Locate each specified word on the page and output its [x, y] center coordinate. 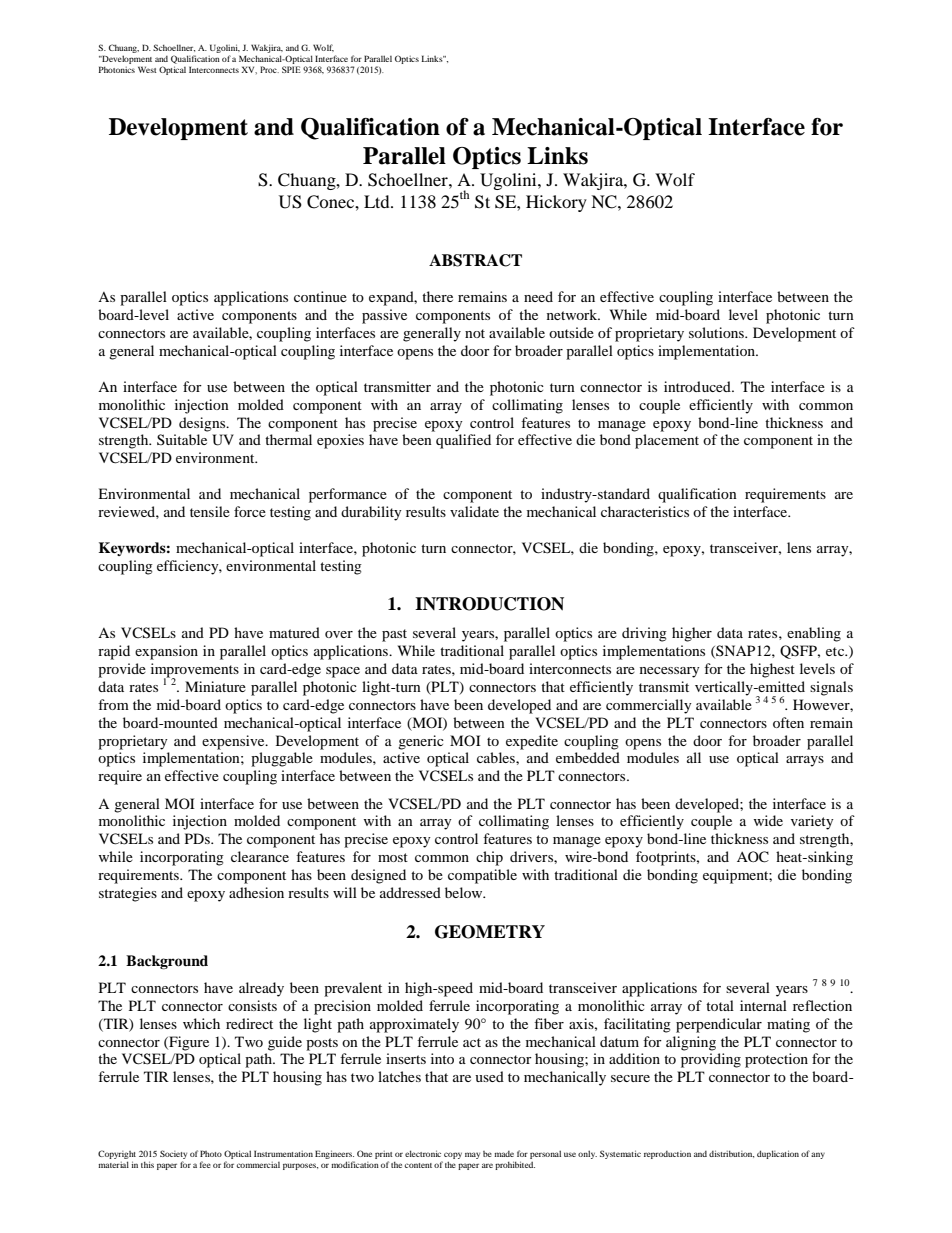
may [472, 1155]
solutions [717, 332]
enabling [814, 634]
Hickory [556, 203]
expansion [166, 652]
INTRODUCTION [489, 604]
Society [173, 1156]
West [147, 69]
